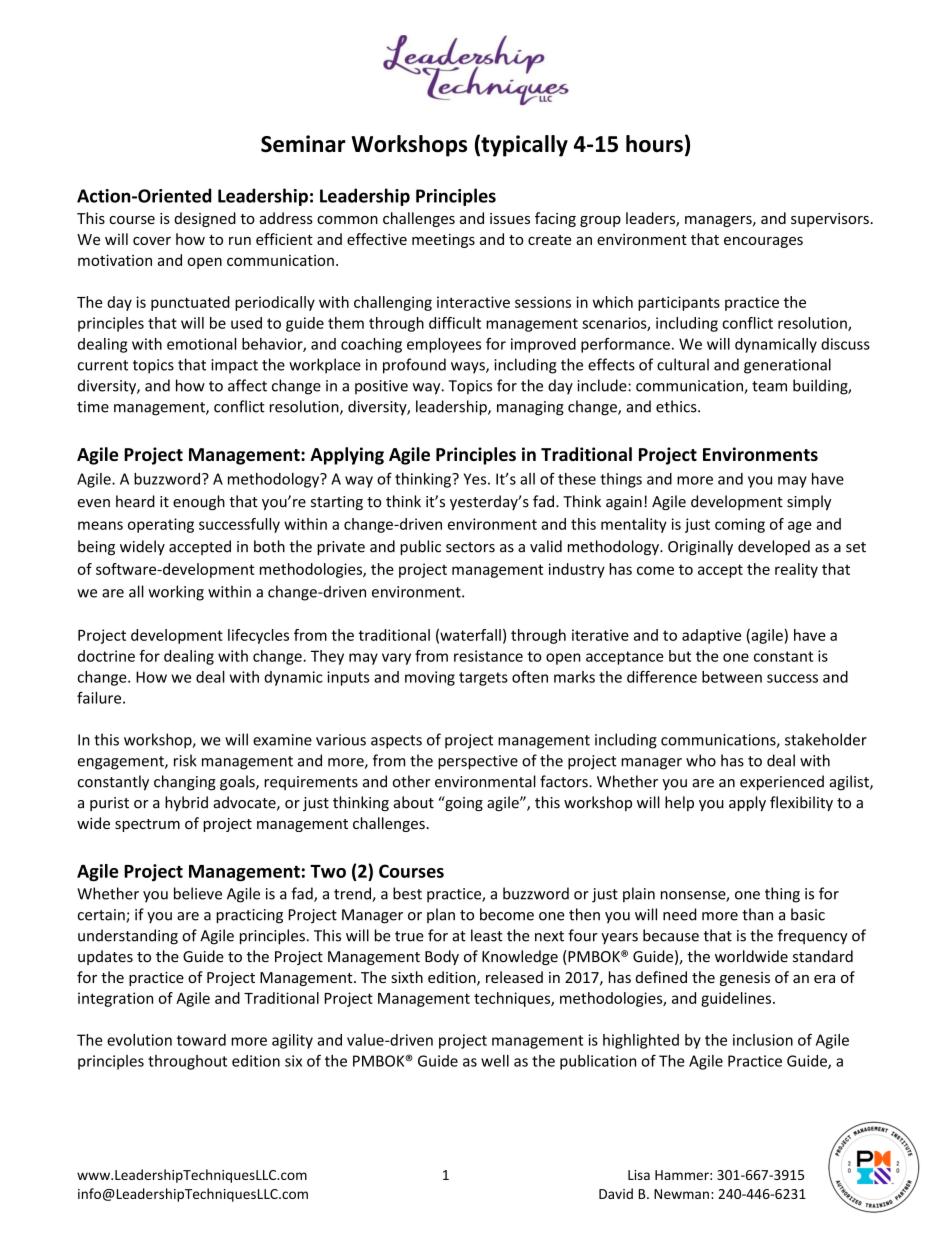  What do you see at coordinates (201, 1040) in the screenshot?
I see `toward` at bounding box center [201, 1040].
